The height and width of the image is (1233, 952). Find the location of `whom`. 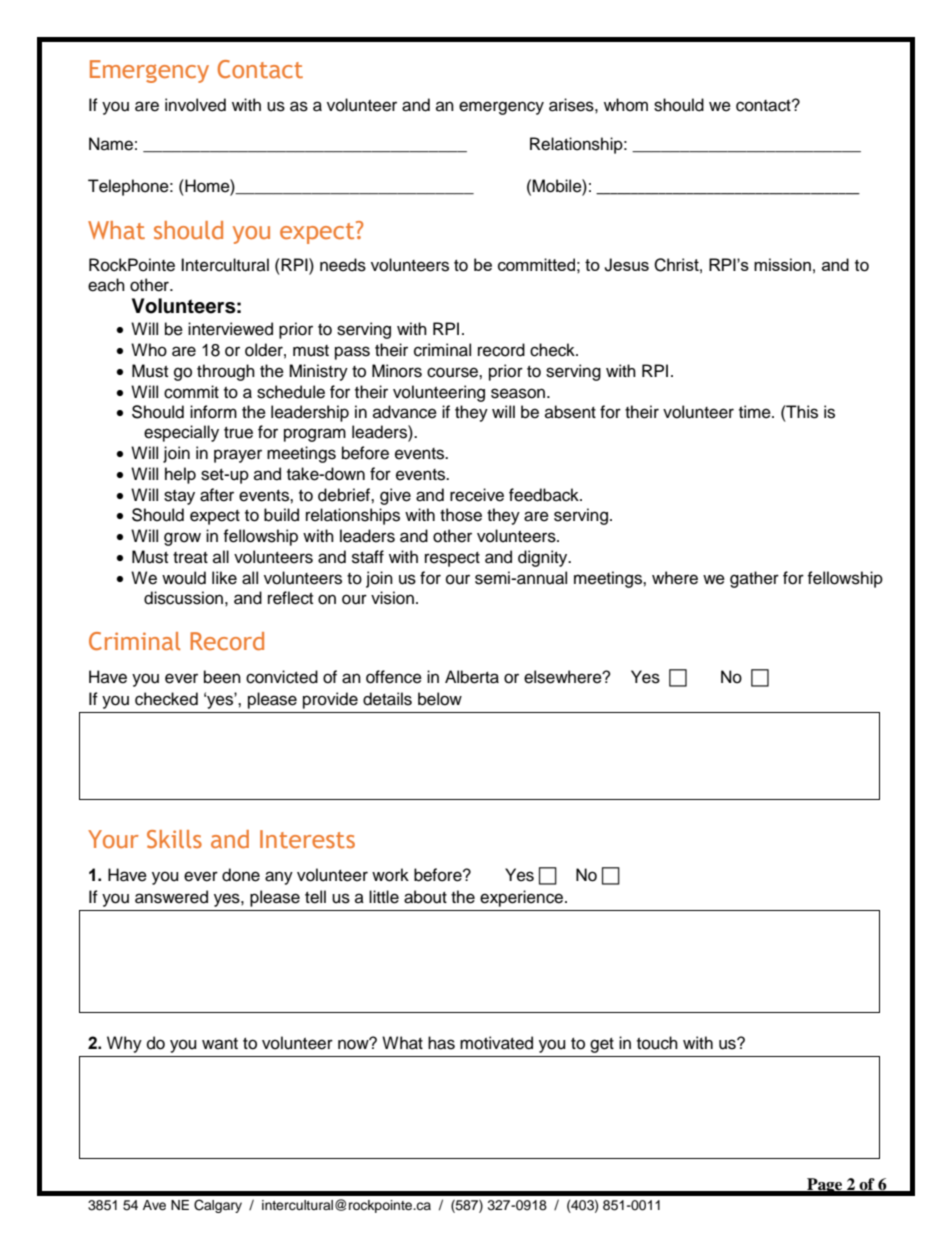

whom is located at coordinates (626, 105).
